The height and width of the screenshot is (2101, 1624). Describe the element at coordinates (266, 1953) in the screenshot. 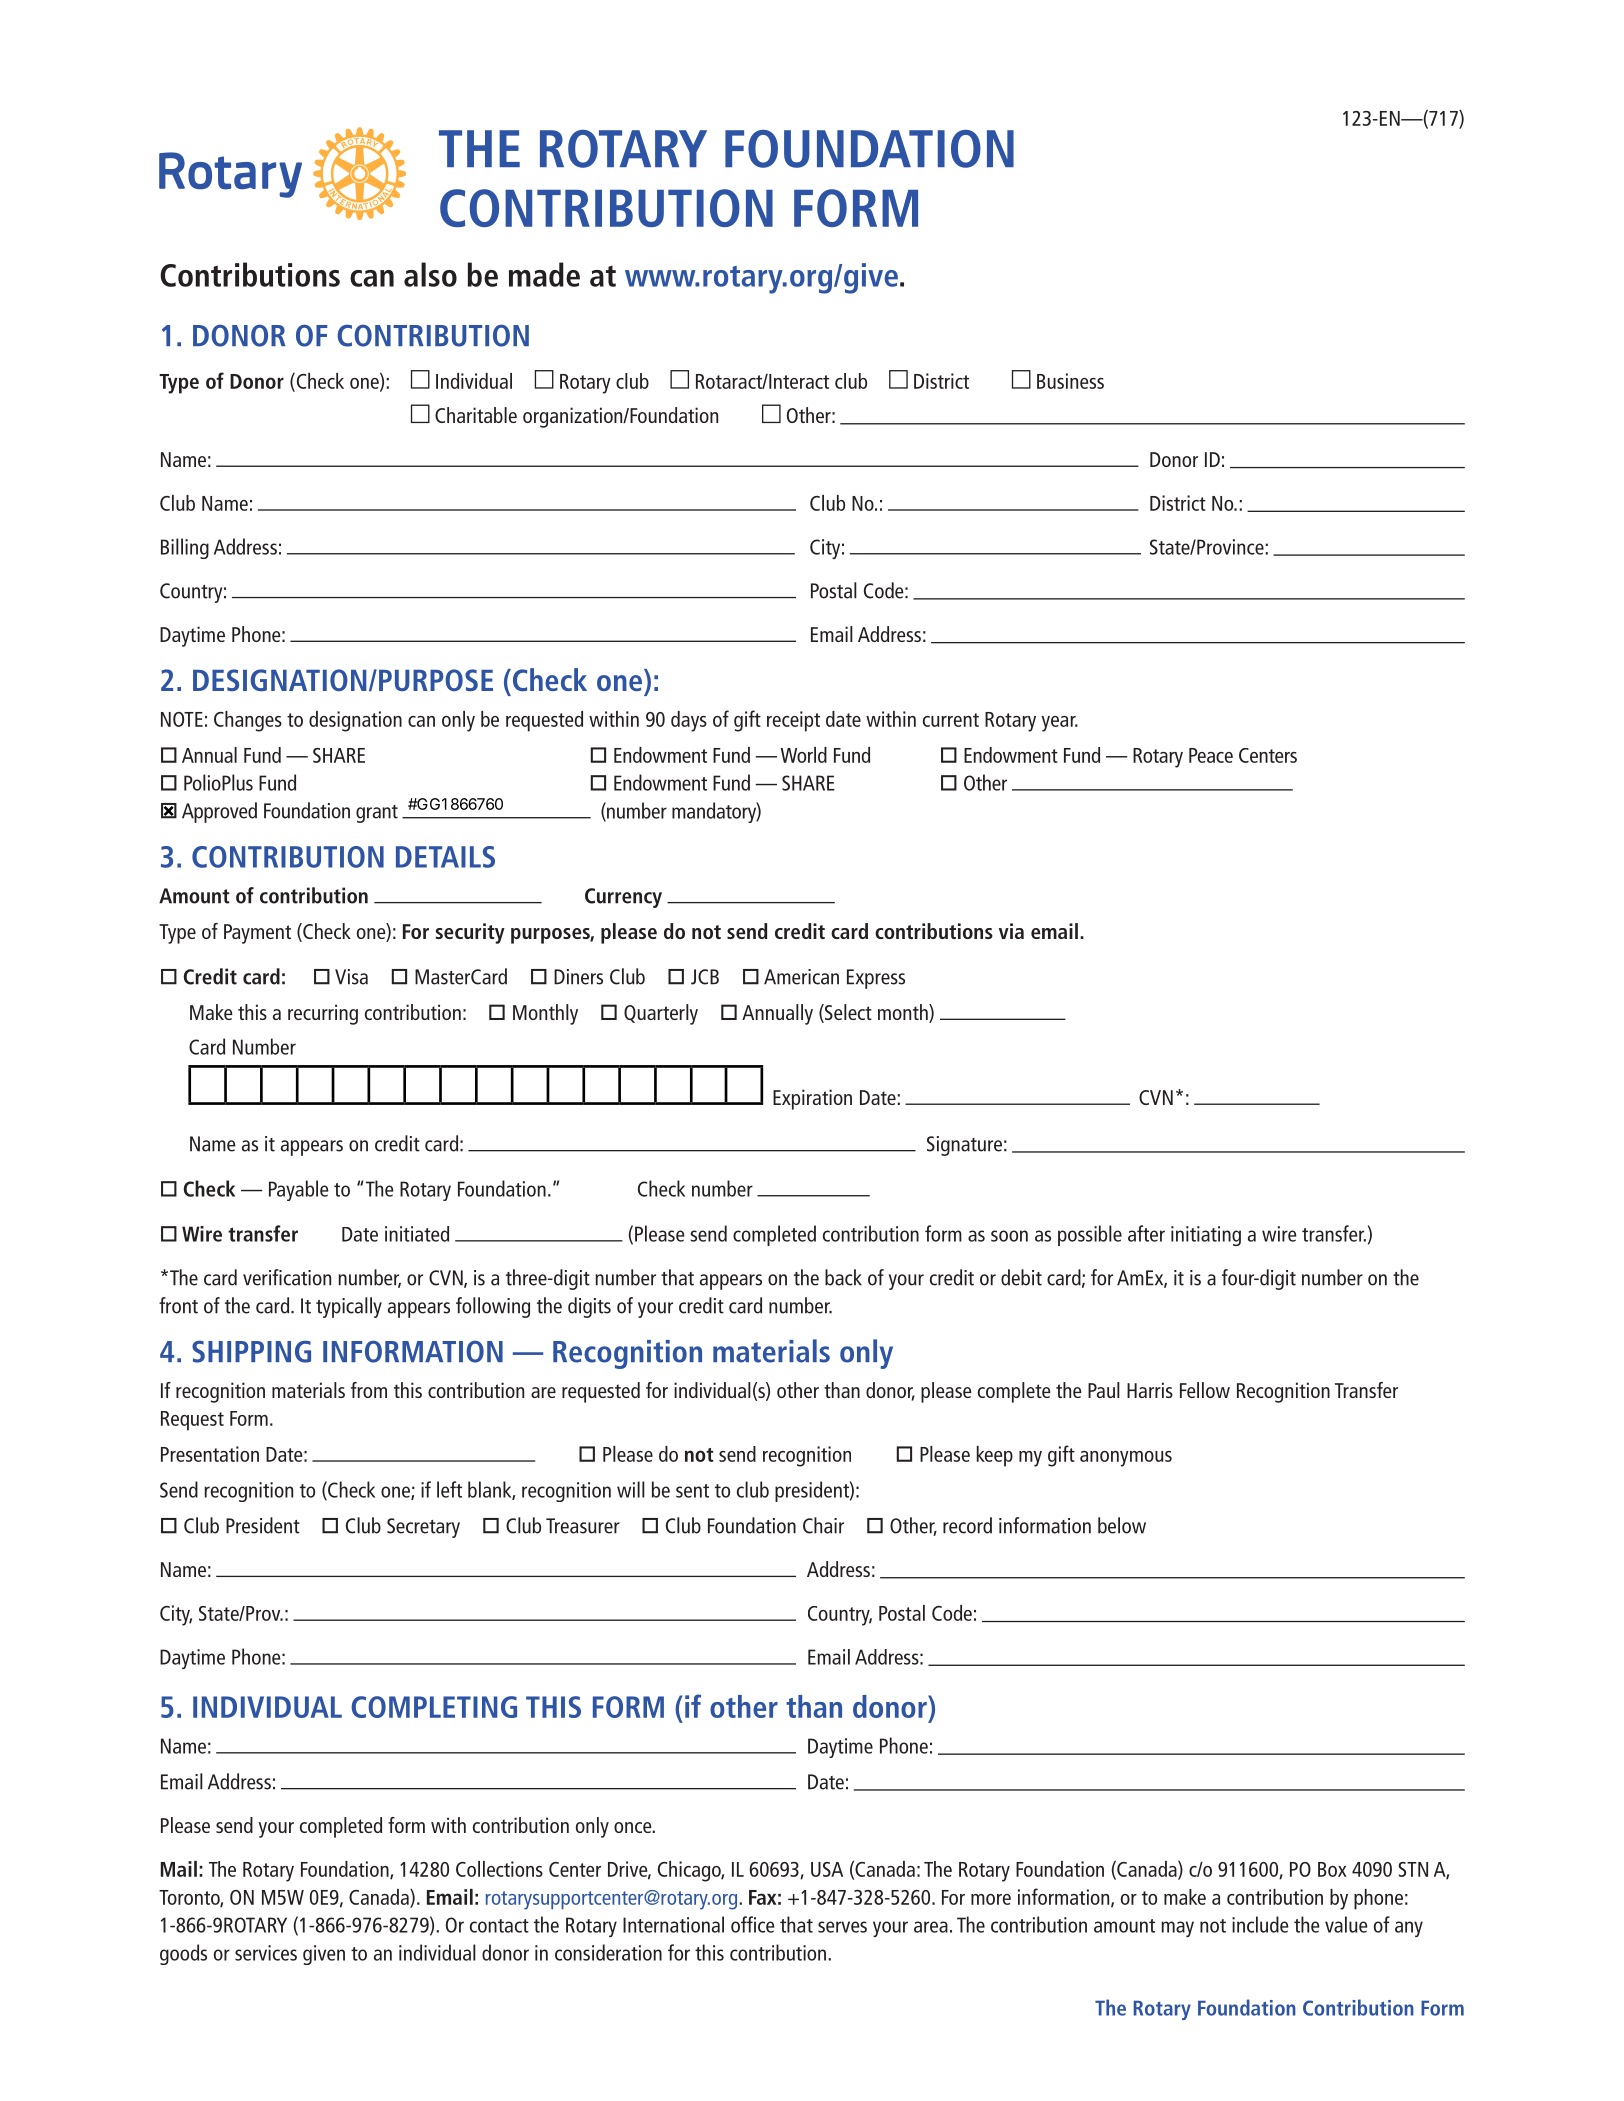

I see `services` at that location.
